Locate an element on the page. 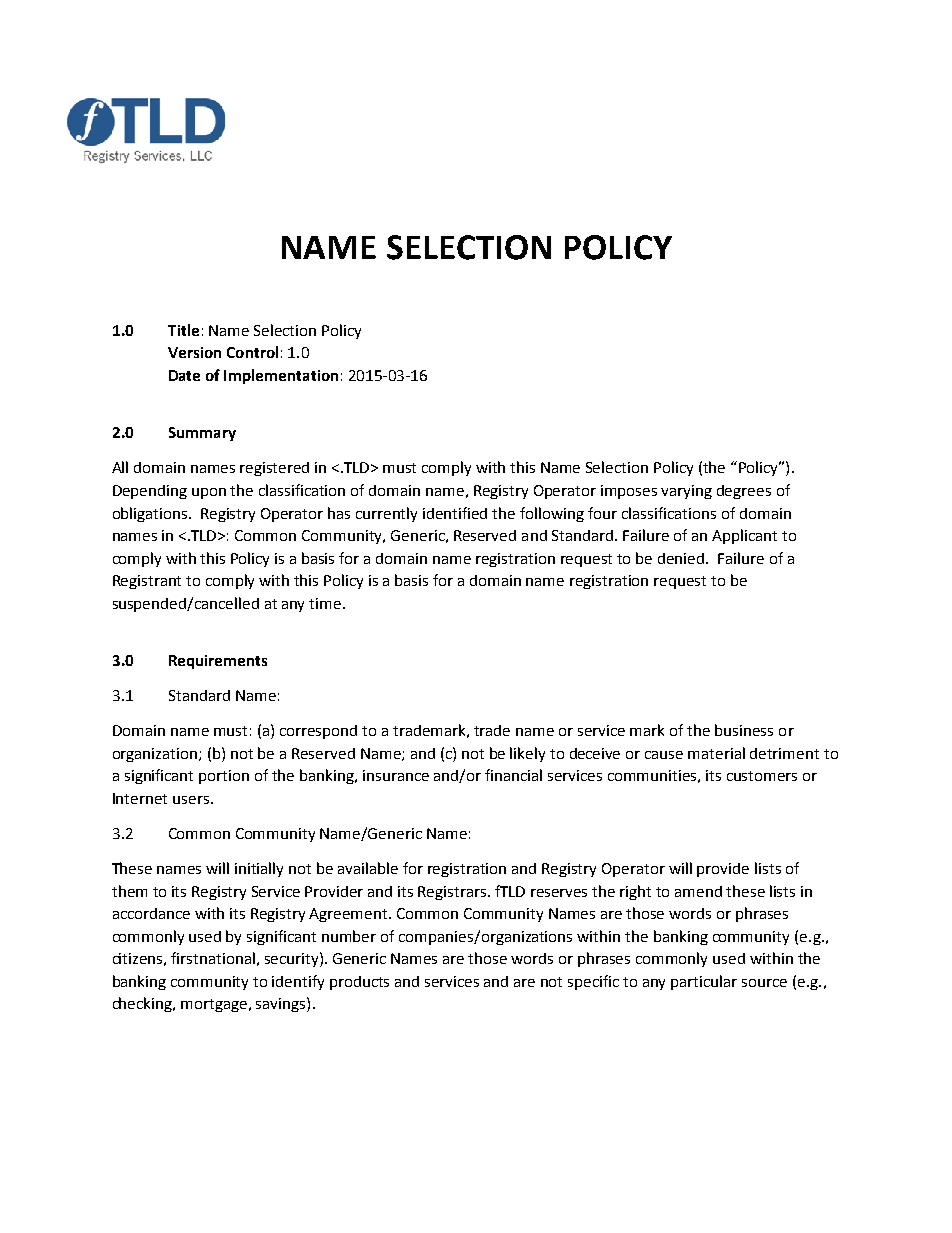 This page has width=952, height=1233. material is located at coordinates (716, 753).
